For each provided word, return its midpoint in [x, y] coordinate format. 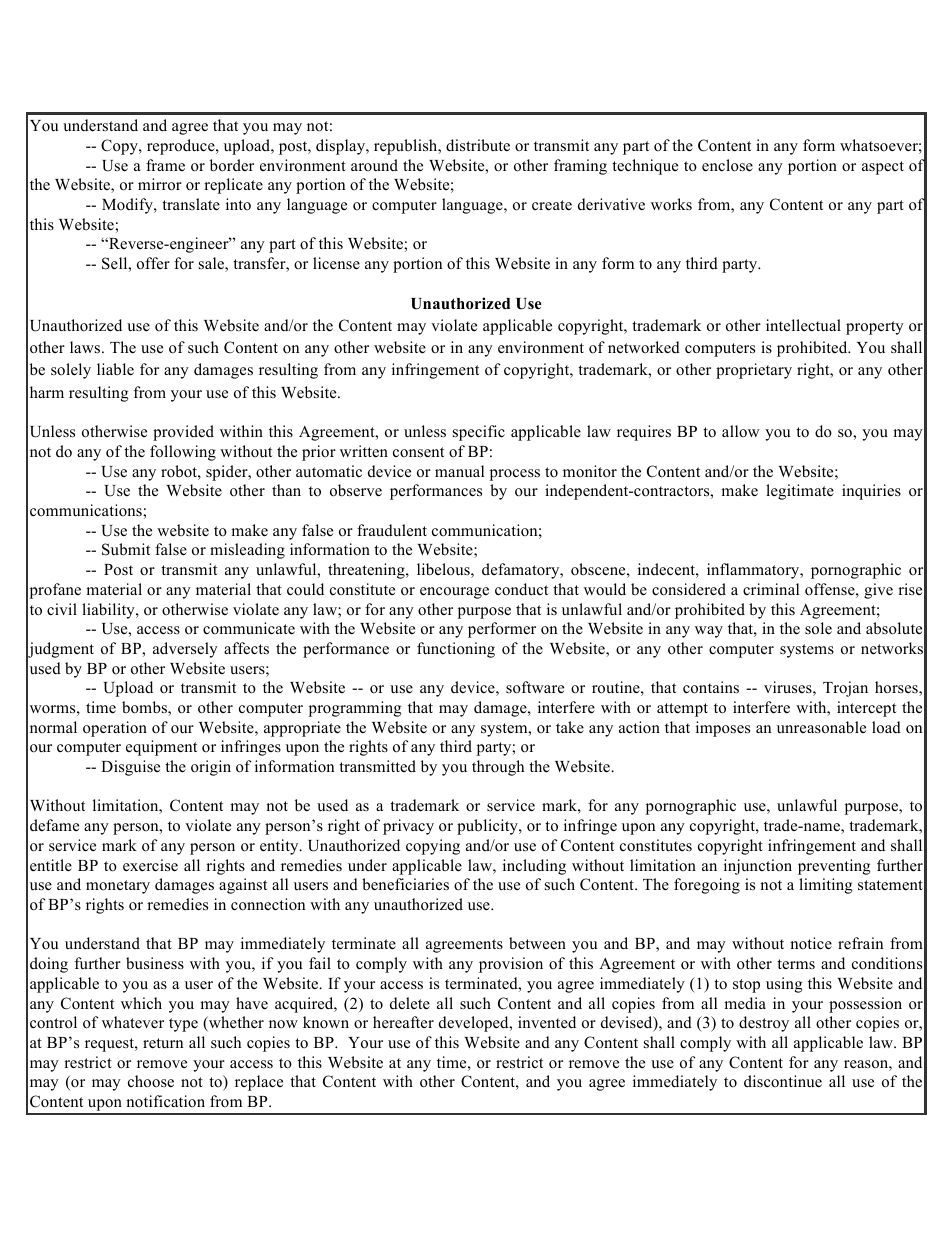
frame [165, 165]
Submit [126, 549]
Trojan [845, 689]
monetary [118, 887]
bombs [145, 708]
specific [479, 433]
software [535, 687]
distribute [478, 145]
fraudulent [392, 530]
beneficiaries [405, 884]
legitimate [800, 492]
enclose [727, 165]
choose [151, 1081]
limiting [826, 886]
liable [115, 369]
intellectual [803, 325]
